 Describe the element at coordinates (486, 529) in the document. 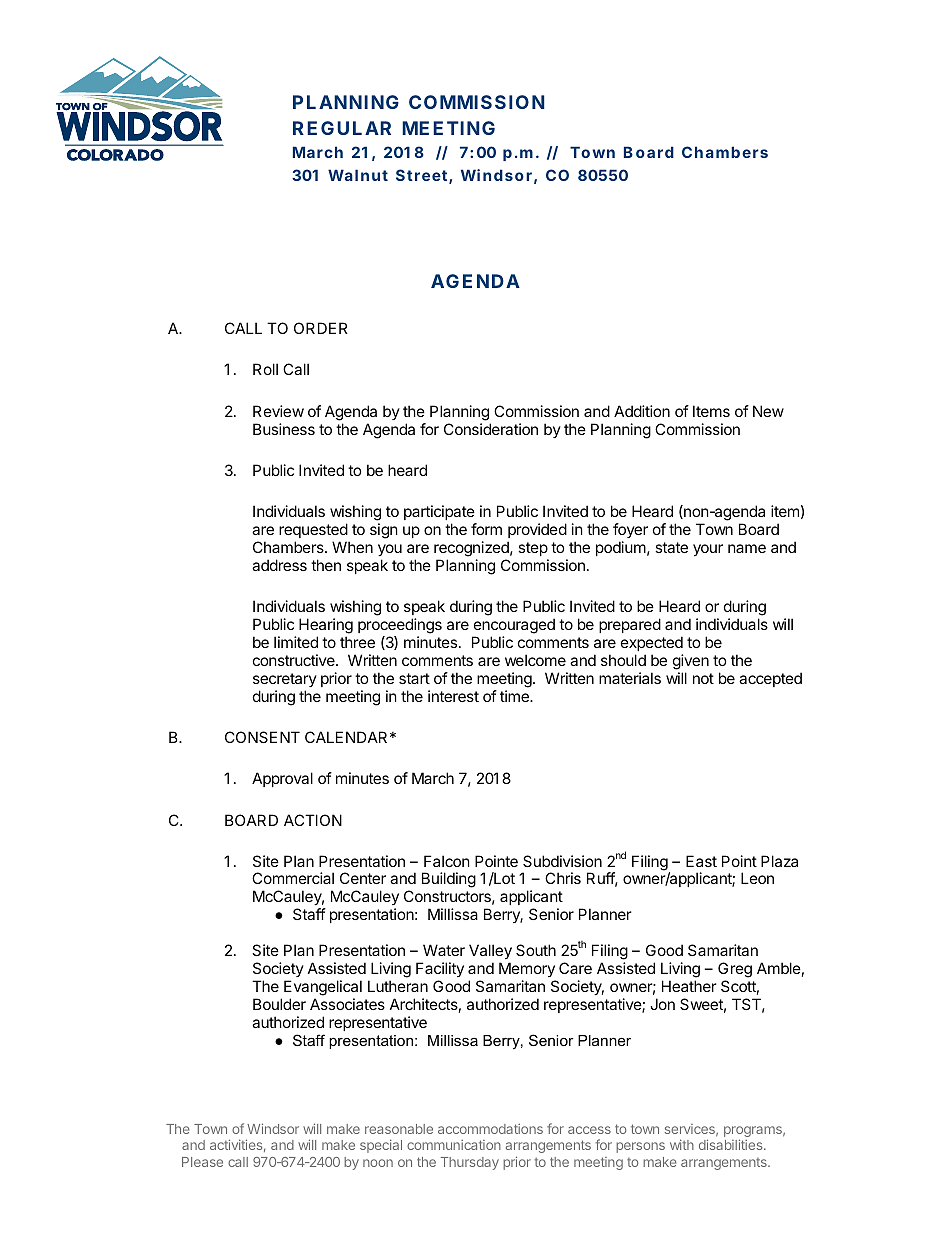

I see `form` at that location.
